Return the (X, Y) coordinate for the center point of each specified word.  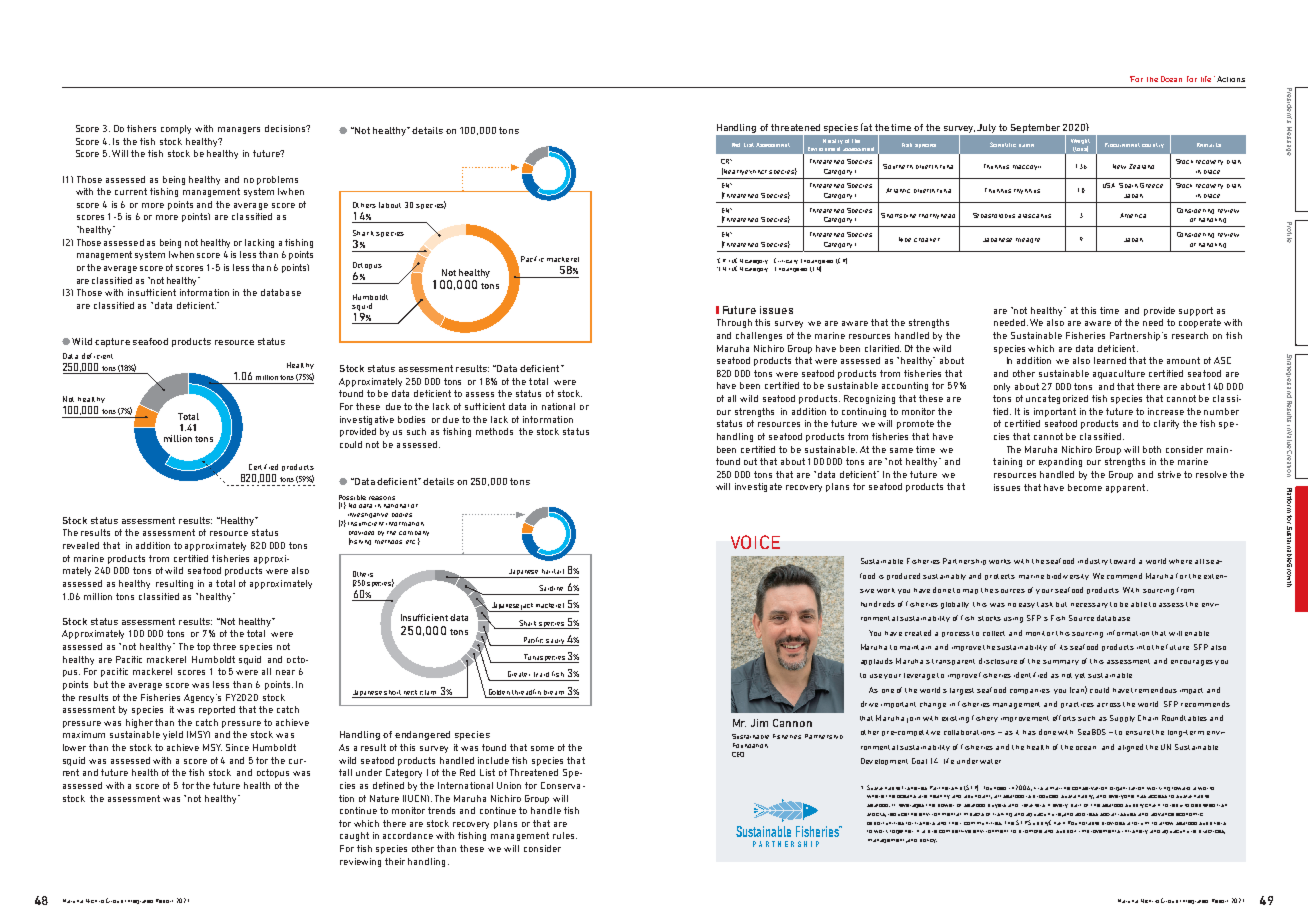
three (224, 646)
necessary (1089, 605)
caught (354, 836)
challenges (759, 336)
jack (528, 607)
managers (239, 130)
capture (112, 342)
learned (1110, 360)
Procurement (1122, 145)
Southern (898, 166)
